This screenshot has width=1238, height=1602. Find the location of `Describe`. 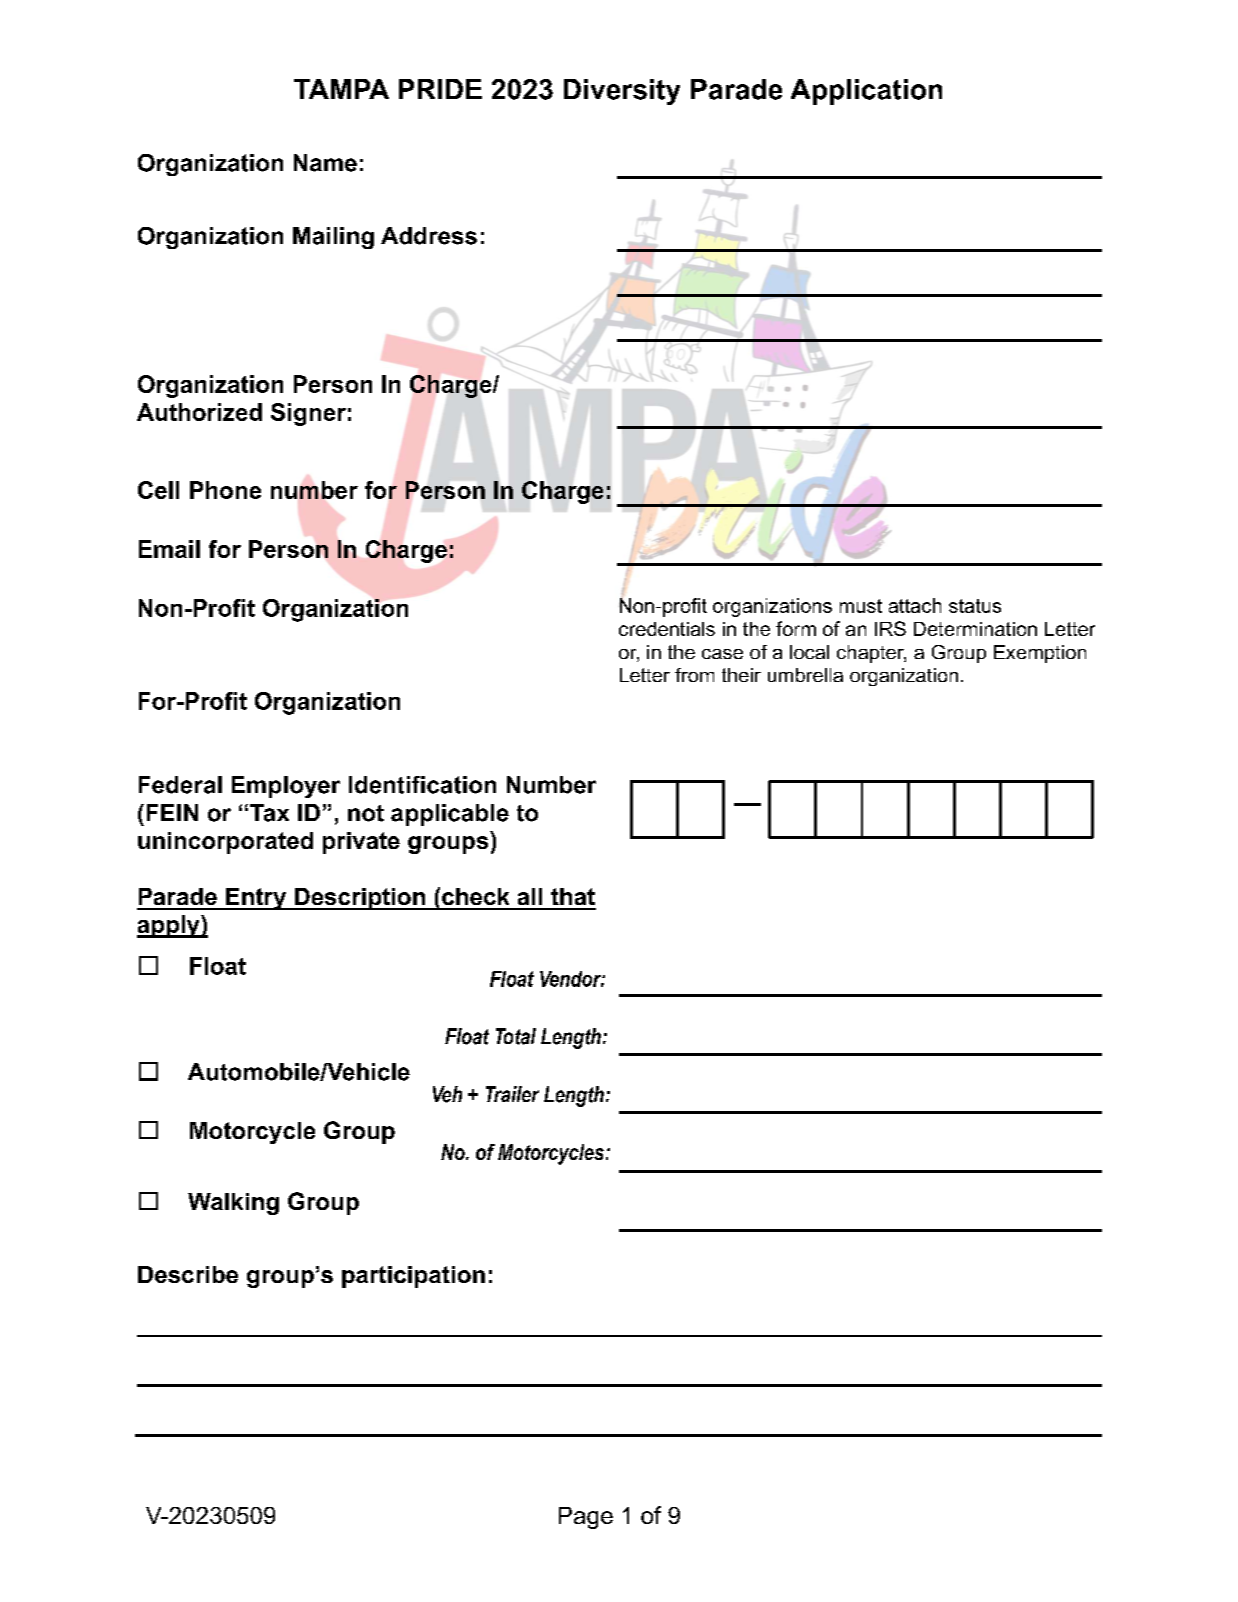

Describe is located at coordinates (188, 1274).
